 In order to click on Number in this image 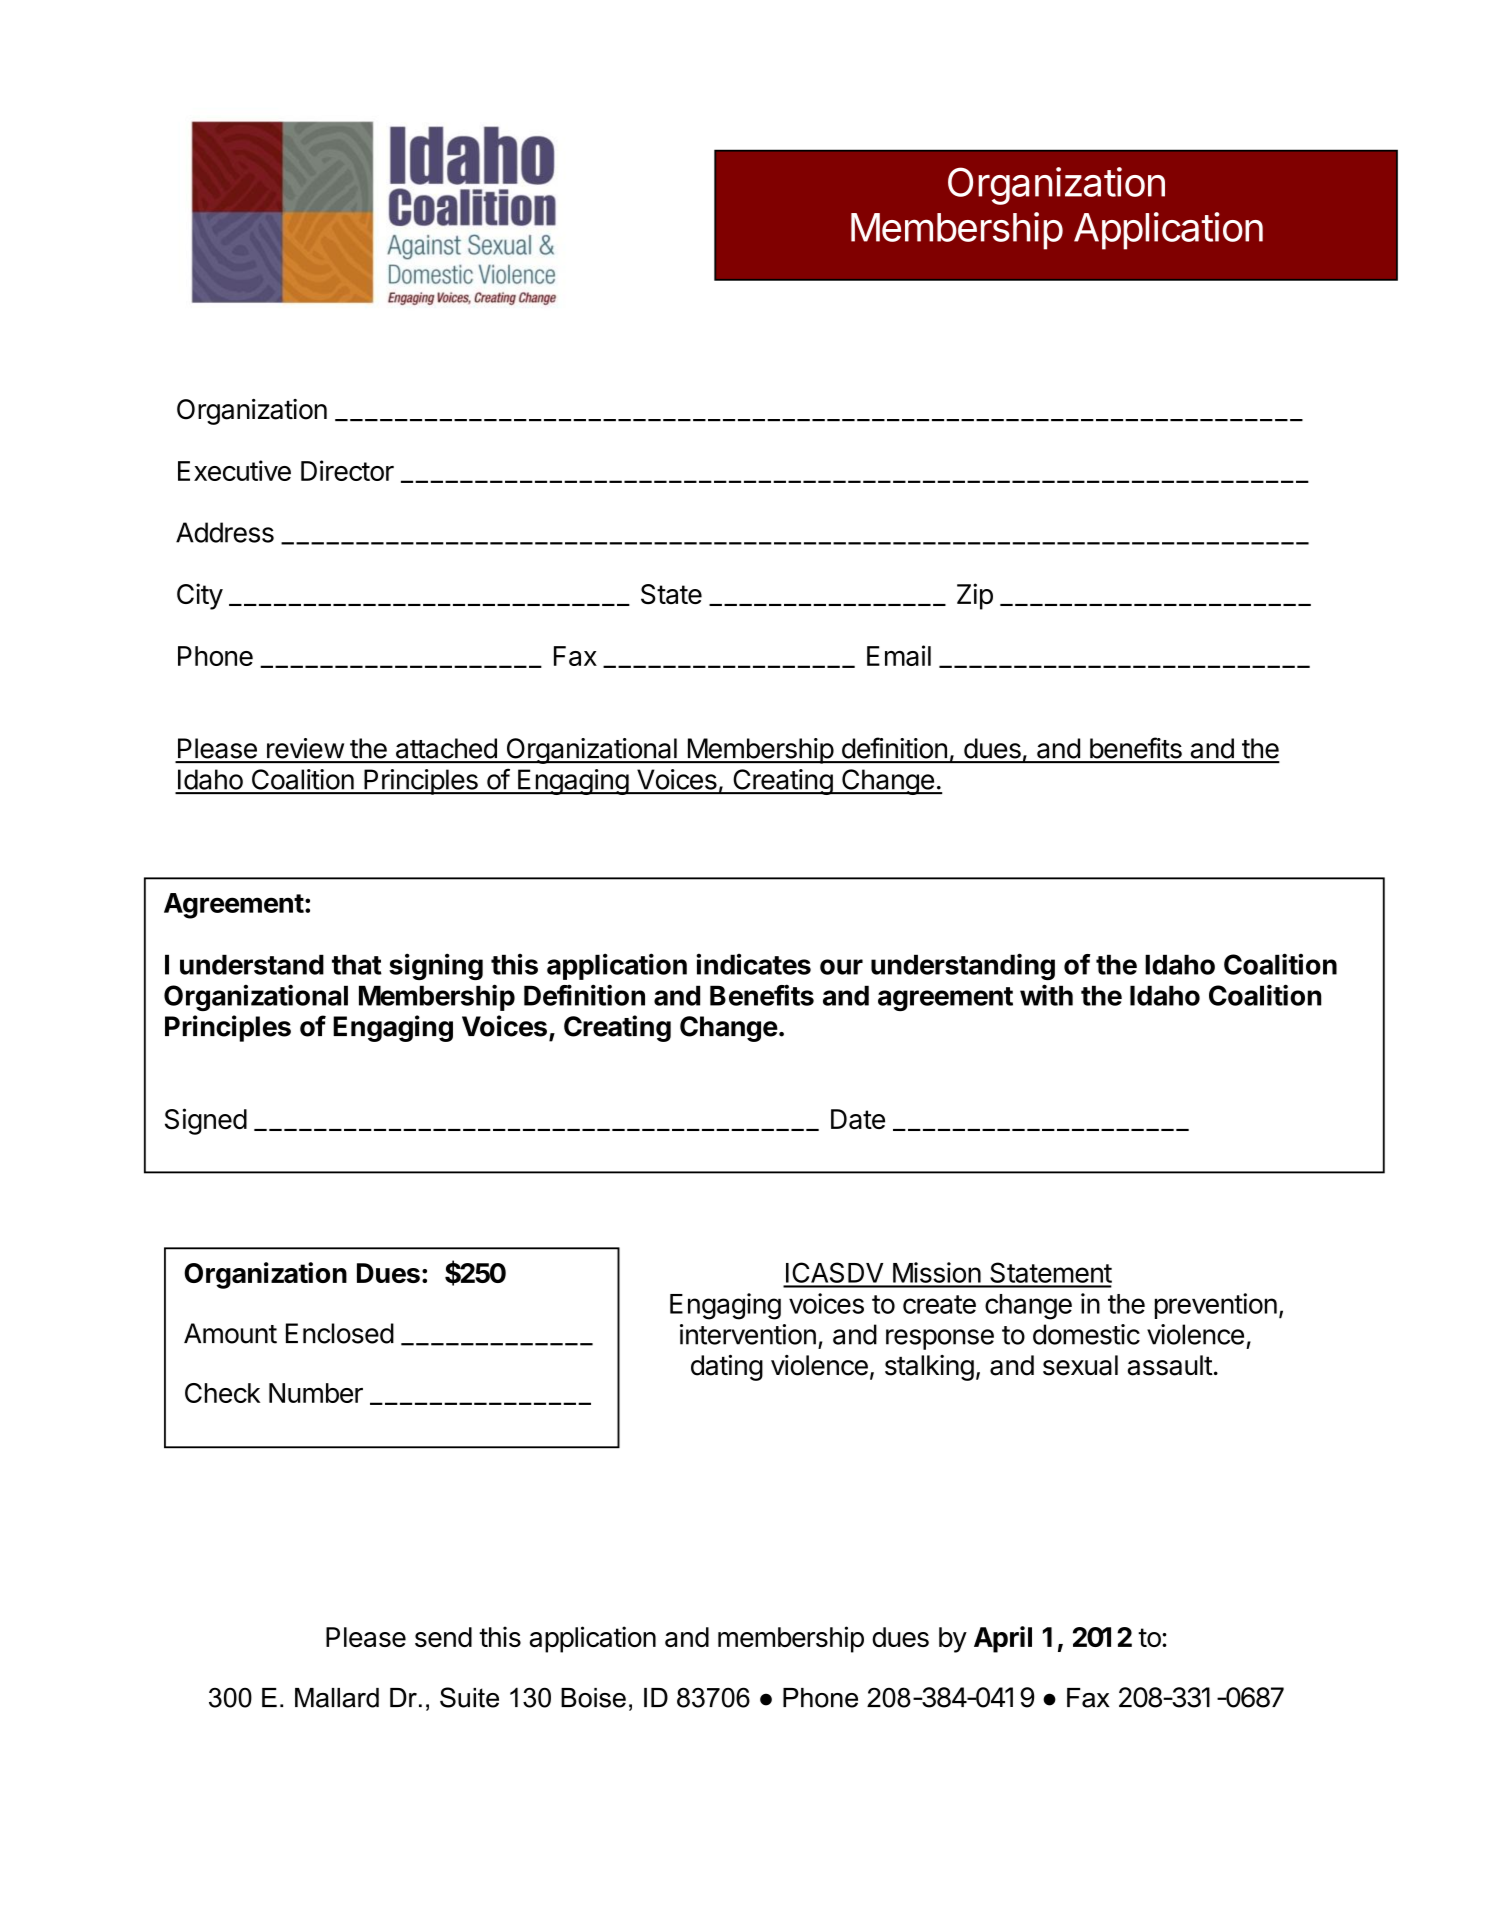, I will do `click(316, 1393)`.
